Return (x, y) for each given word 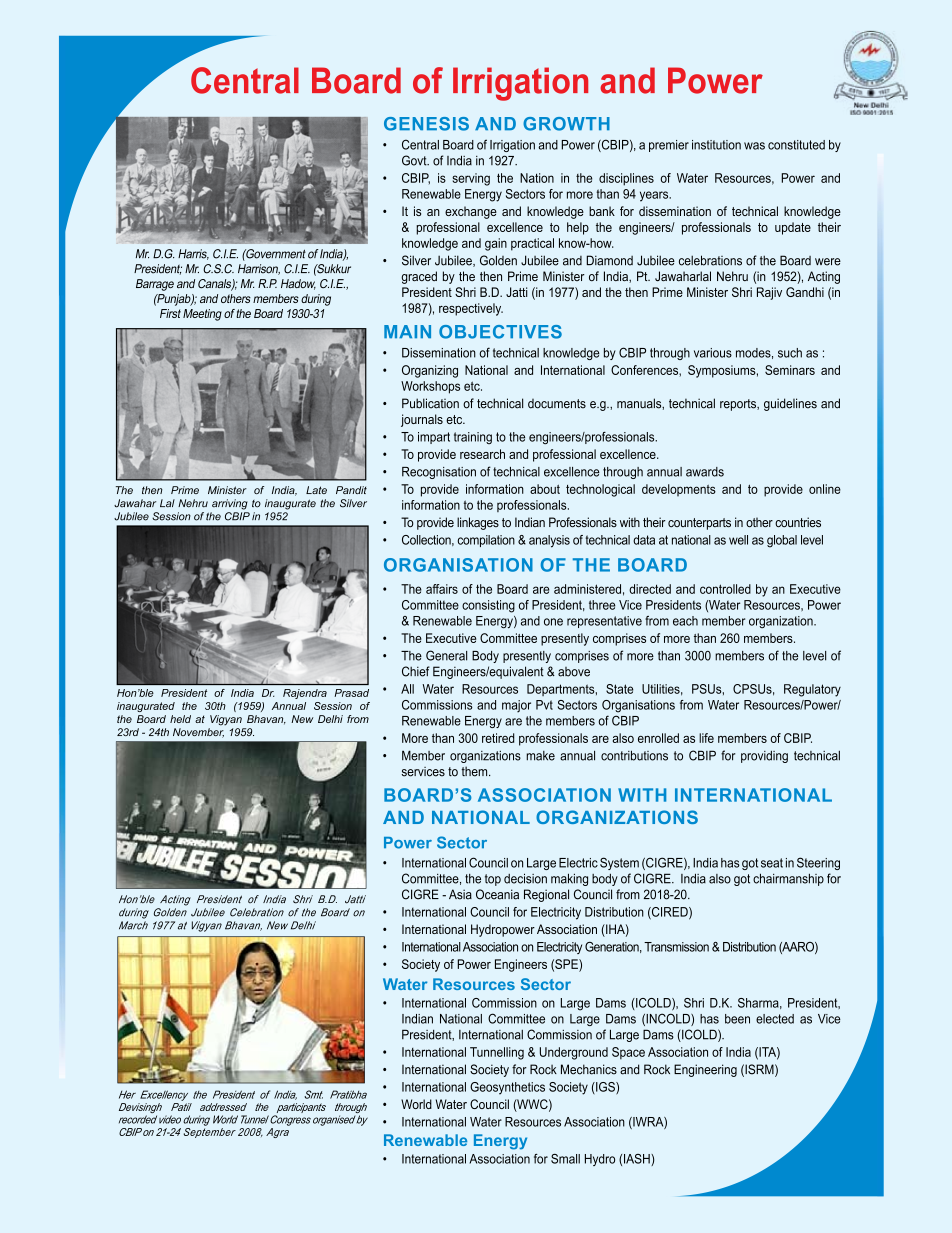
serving (471, 179)
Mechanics (589, 1069)
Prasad (351, 693)
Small (565, 1159)
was (754, 146)
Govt (415, 160)
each (685, 621)
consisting (488, 606)
